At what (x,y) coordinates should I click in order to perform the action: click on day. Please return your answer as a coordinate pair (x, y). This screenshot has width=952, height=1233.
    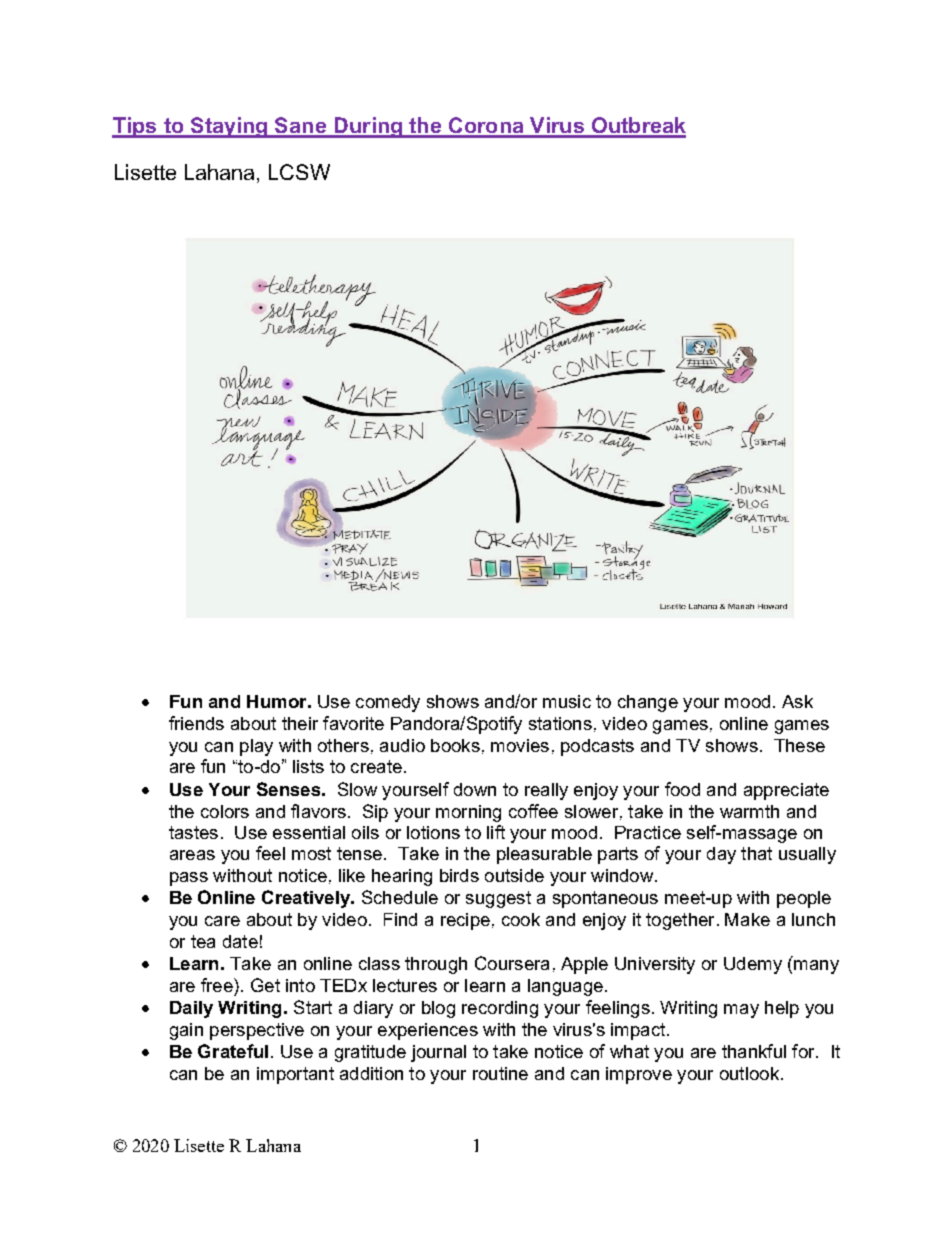
    Looking at the image, I should click on (721, 855).
